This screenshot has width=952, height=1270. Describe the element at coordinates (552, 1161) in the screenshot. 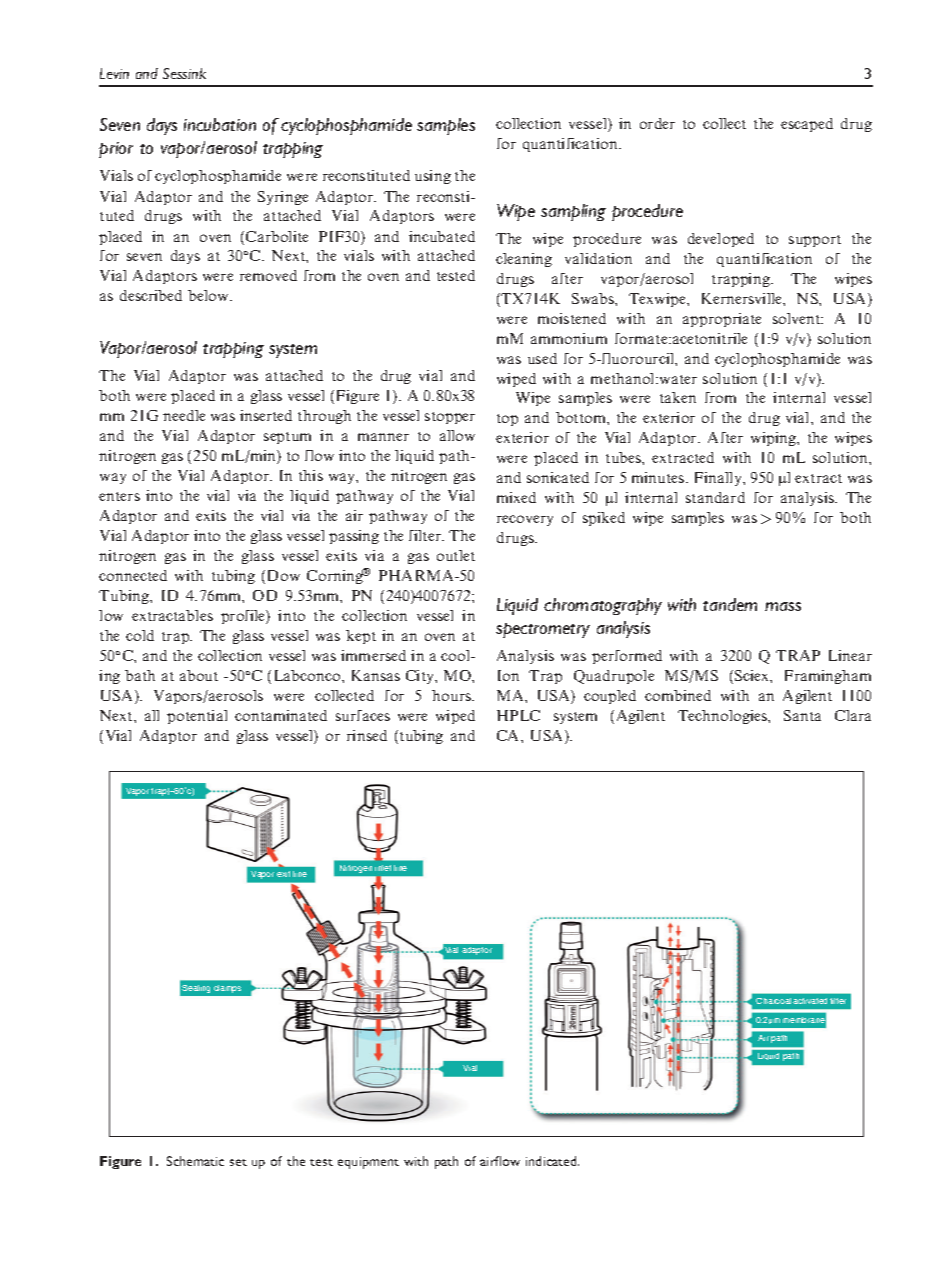

I see `indicated` at that location.
